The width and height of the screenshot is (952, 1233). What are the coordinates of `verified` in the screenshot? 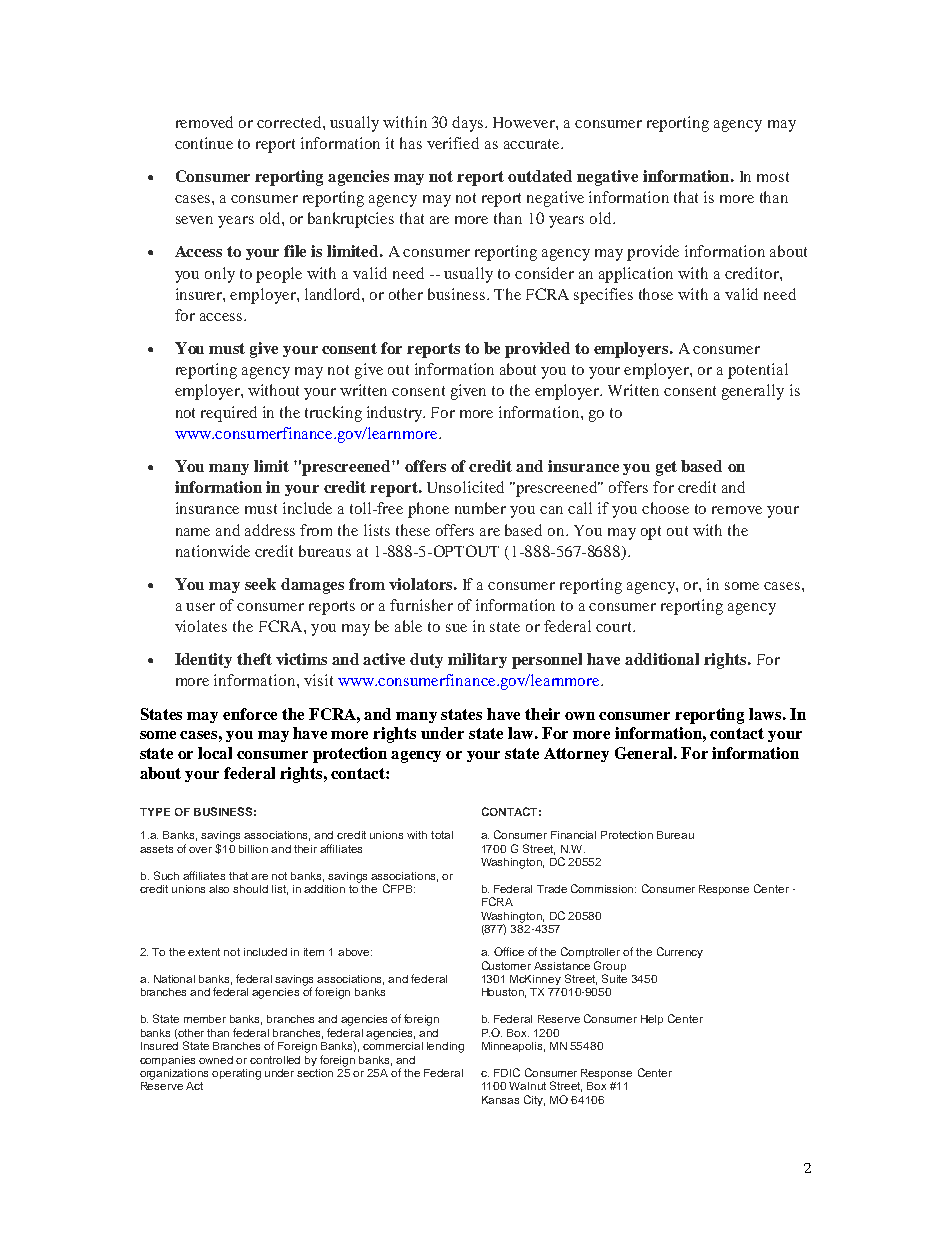 It's located at (453, 143).
